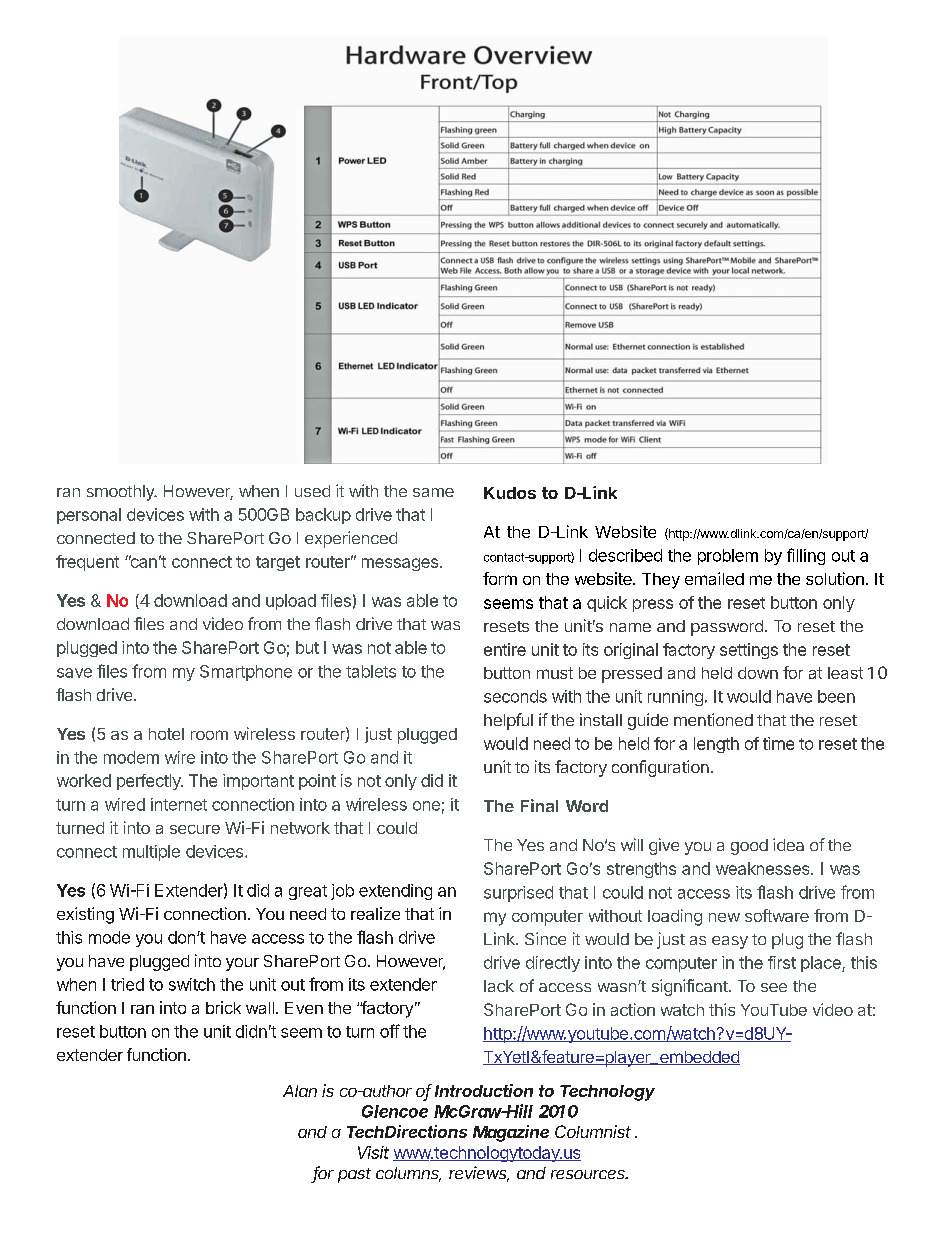 This screenshot has height=1233, width=952. I want to click on settings, so click(749, 651).
